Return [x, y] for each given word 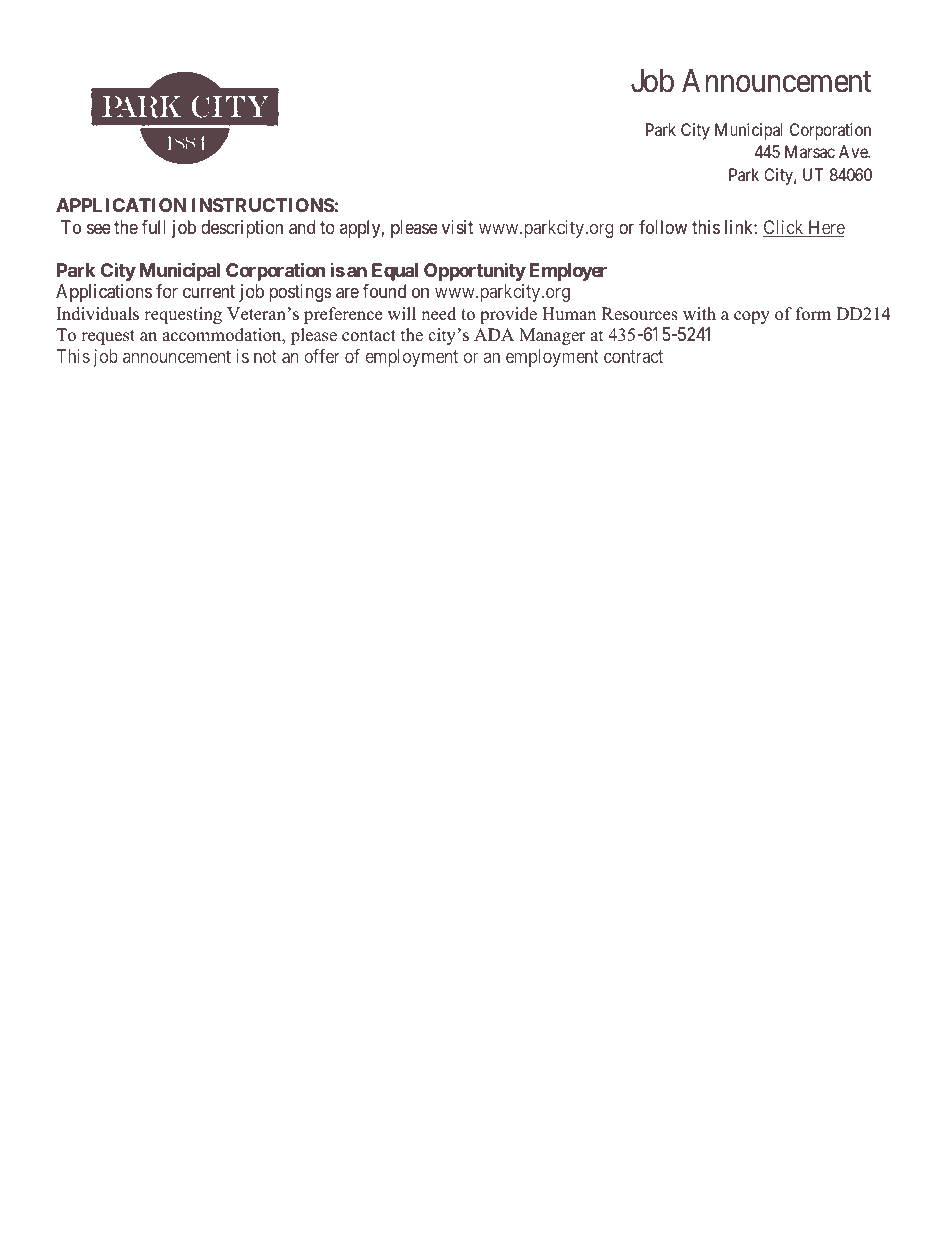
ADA [494, 334]
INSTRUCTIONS [263, 205]
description [242, 229]
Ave [854, 151]
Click [784, 228]
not [265, 356]
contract [633, 356]
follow [663, 227]
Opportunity [475, 272]
